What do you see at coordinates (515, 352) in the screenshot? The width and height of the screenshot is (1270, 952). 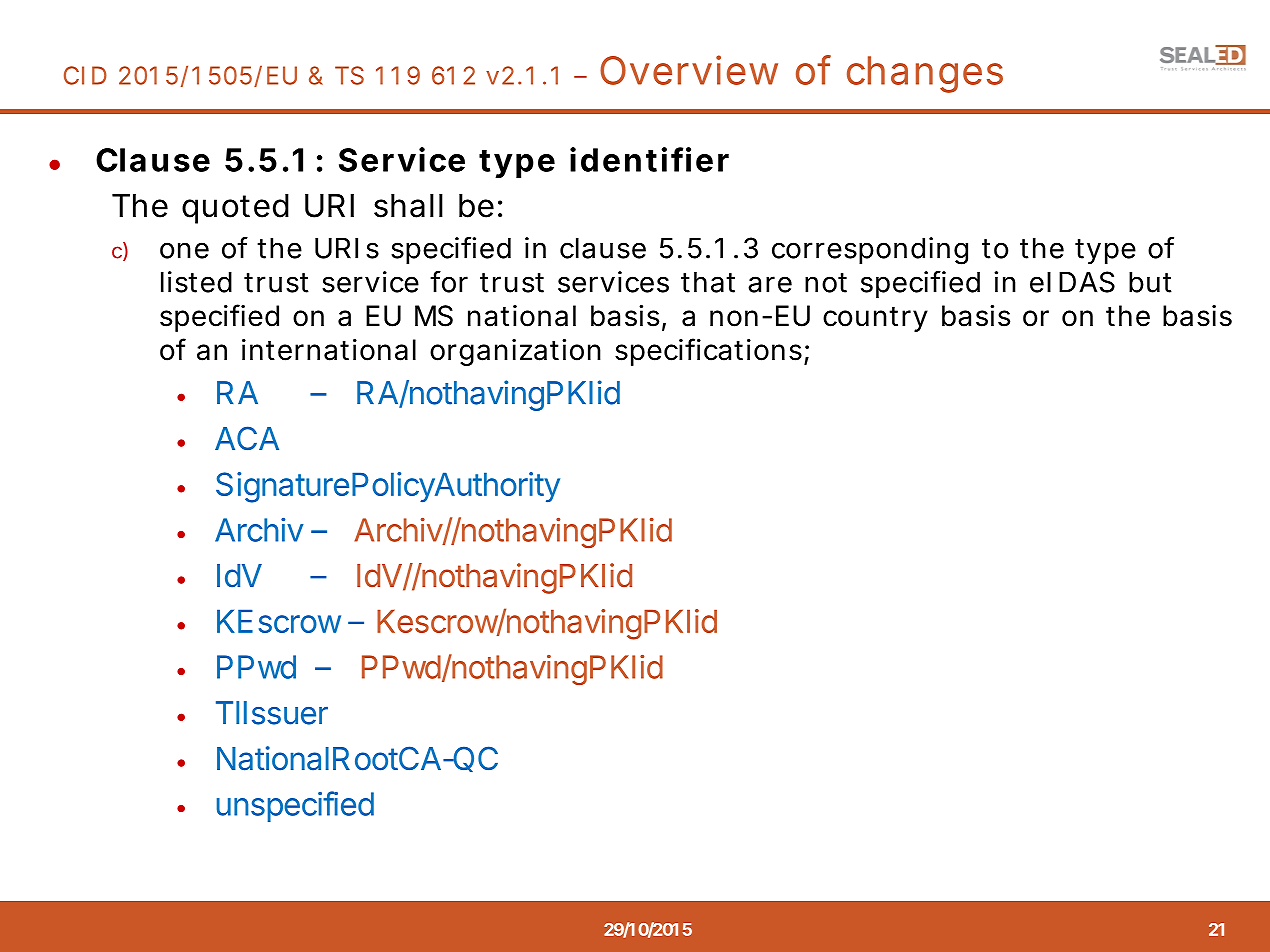 I see `organization` at bounding box center [515, 352].
